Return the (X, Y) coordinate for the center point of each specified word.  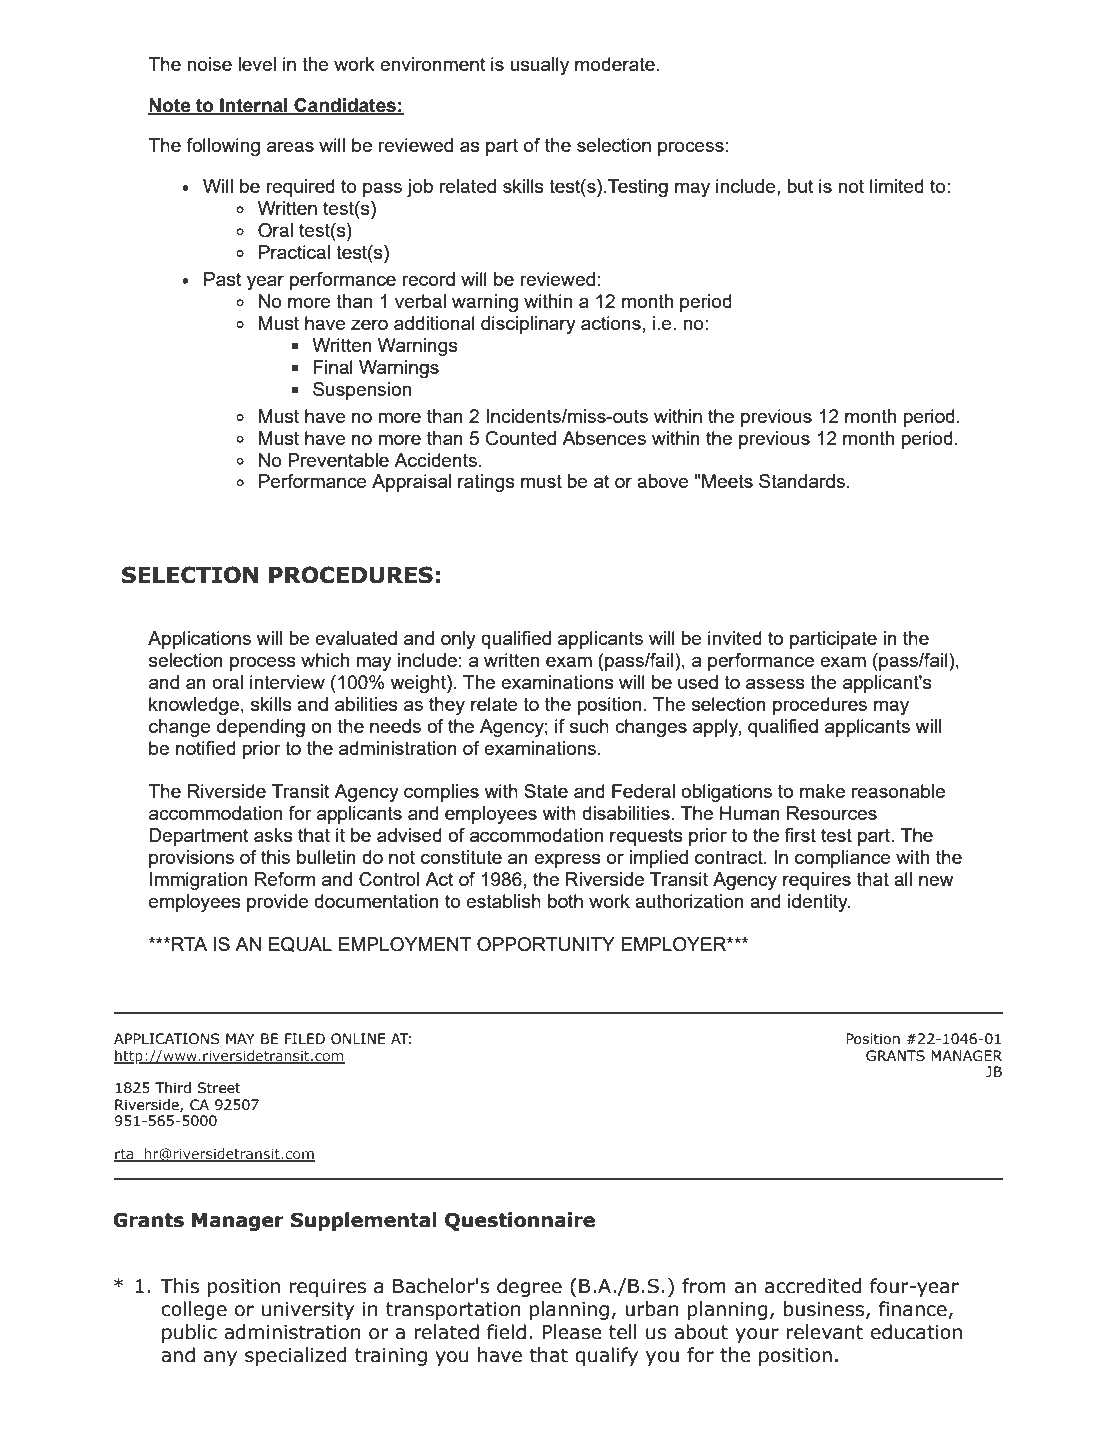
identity (819, 903)
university (308, 1311)
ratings (486, 483)
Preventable (338, 460)
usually (539, 66)
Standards (803, 481)
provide (278, 903)
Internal (254, 106)
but (800, 186)
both (565, 901)
